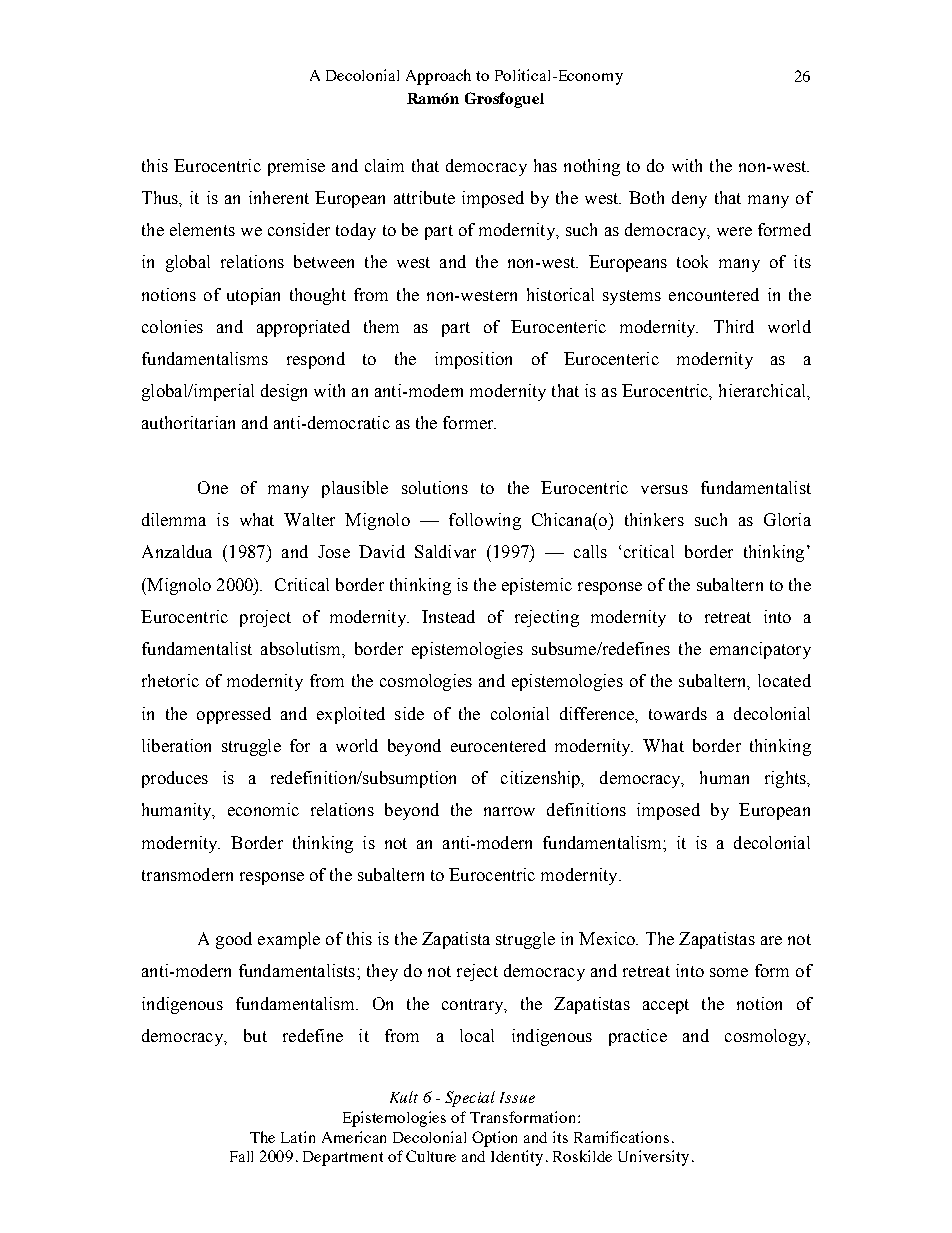  What do you see at coordinates (494, 1139) in the image?
I see `Option` at bounding box center [494, 1139].
